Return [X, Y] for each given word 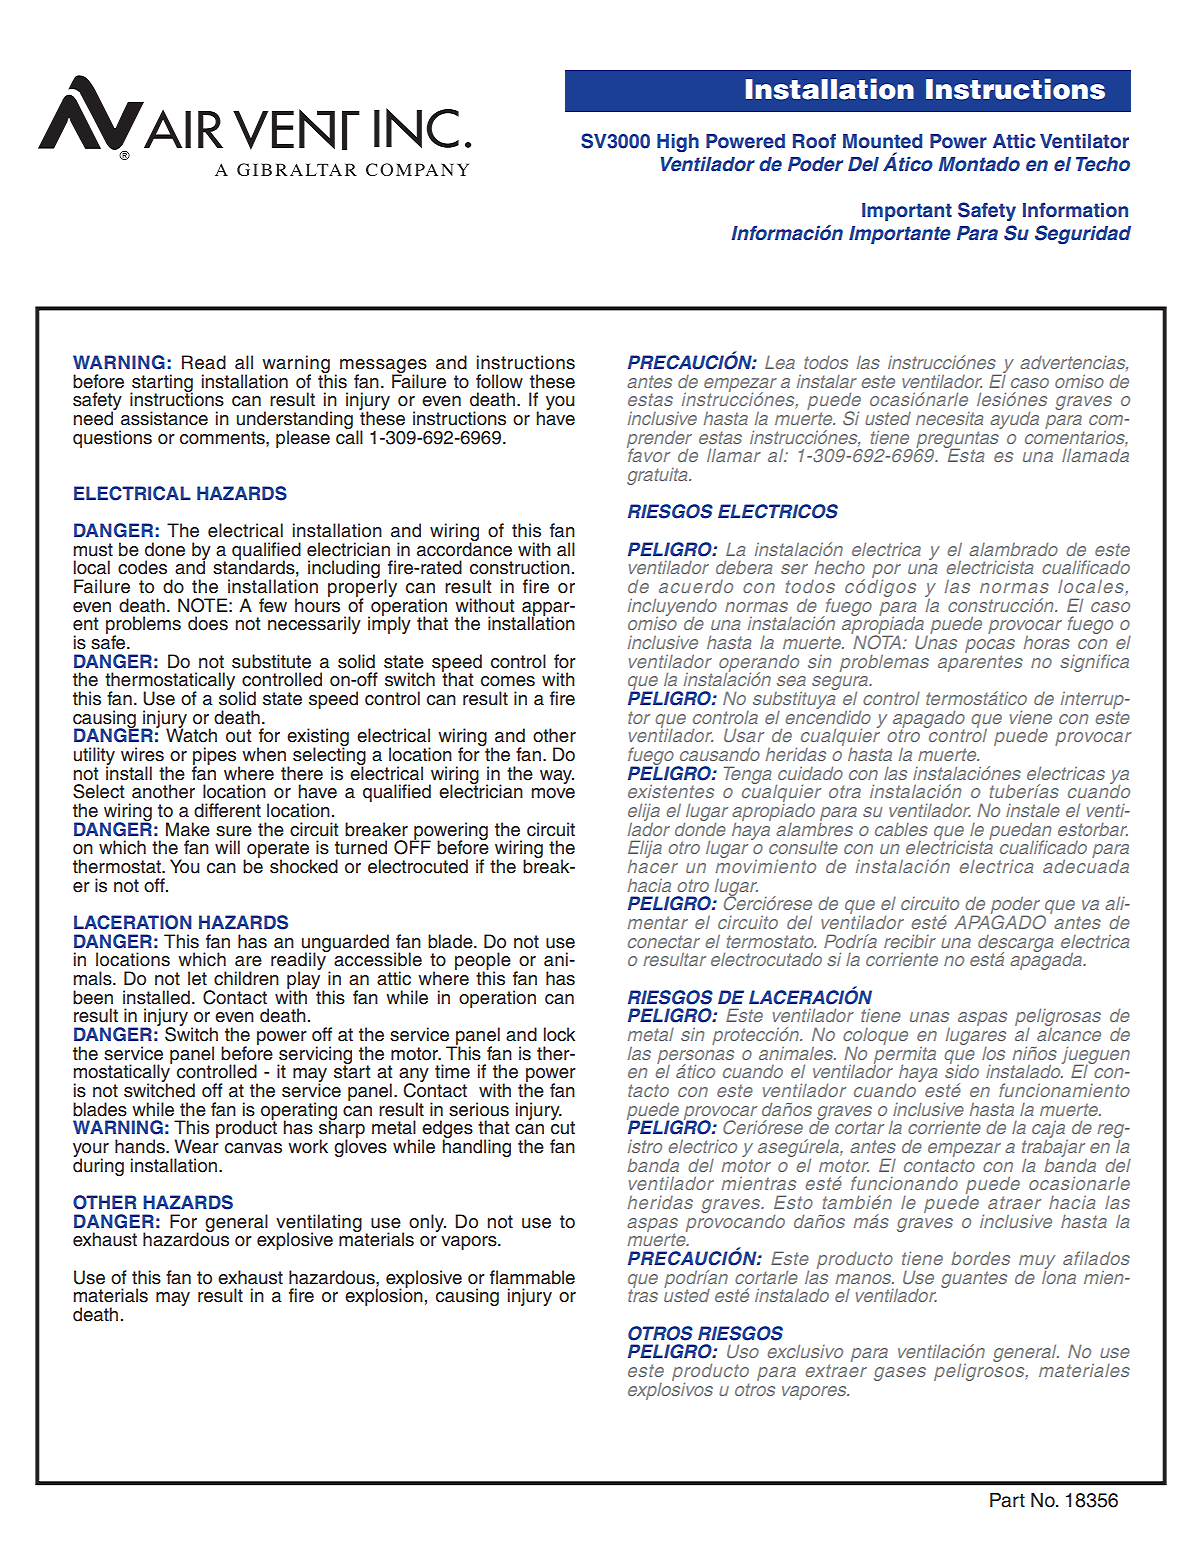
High [678, 143]
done [165, 549]
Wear [196, 1145]
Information [1075, 210]
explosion [384, 1296]
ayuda [1014, 420]
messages [383, 367]
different [227, 810]
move [553, 793]
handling [476, 1147]
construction [520, 567]
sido [962, 1070]
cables [901, 829]
